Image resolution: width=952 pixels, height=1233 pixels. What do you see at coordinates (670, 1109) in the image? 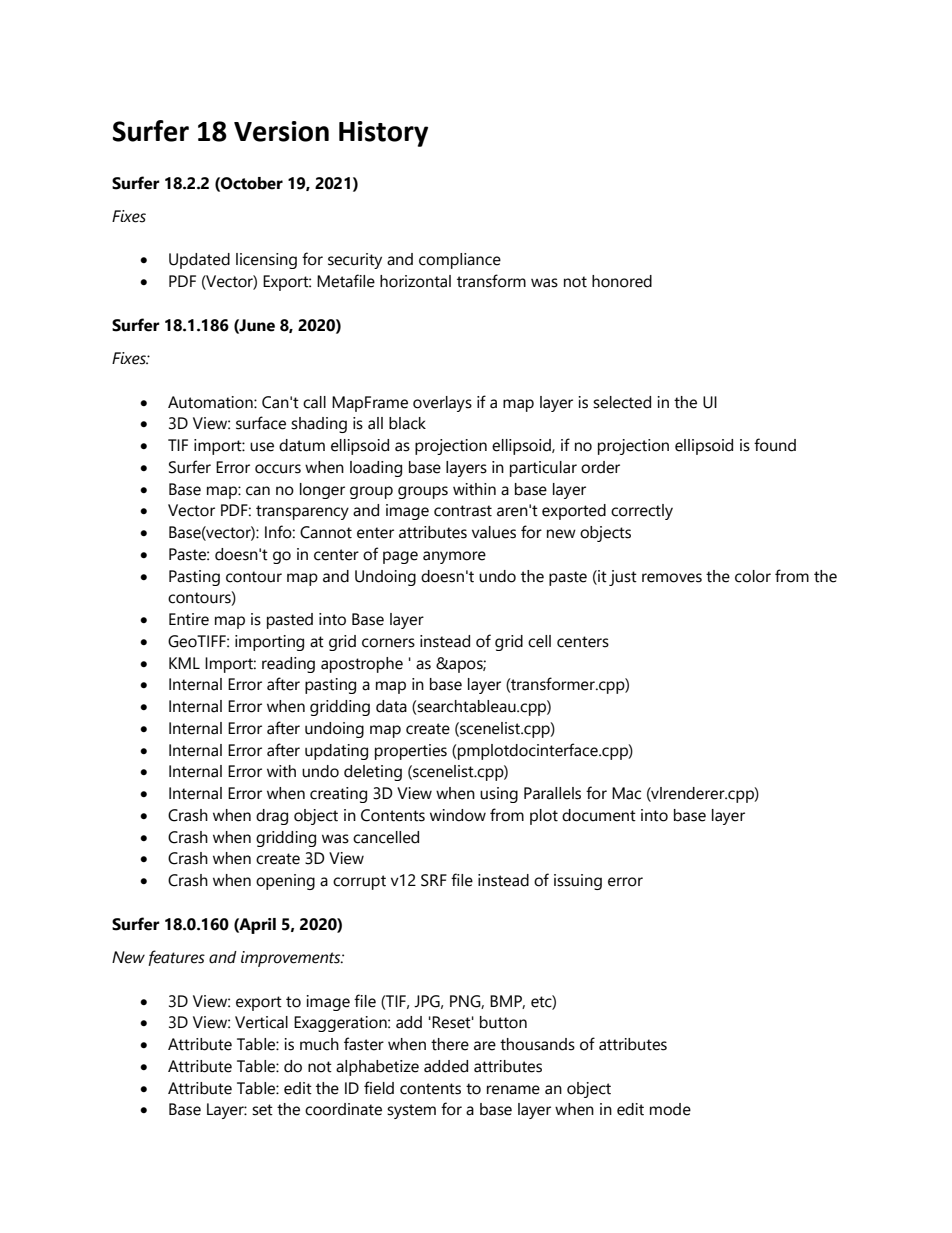
I see `mode` at bounding box center [670, 1109].
